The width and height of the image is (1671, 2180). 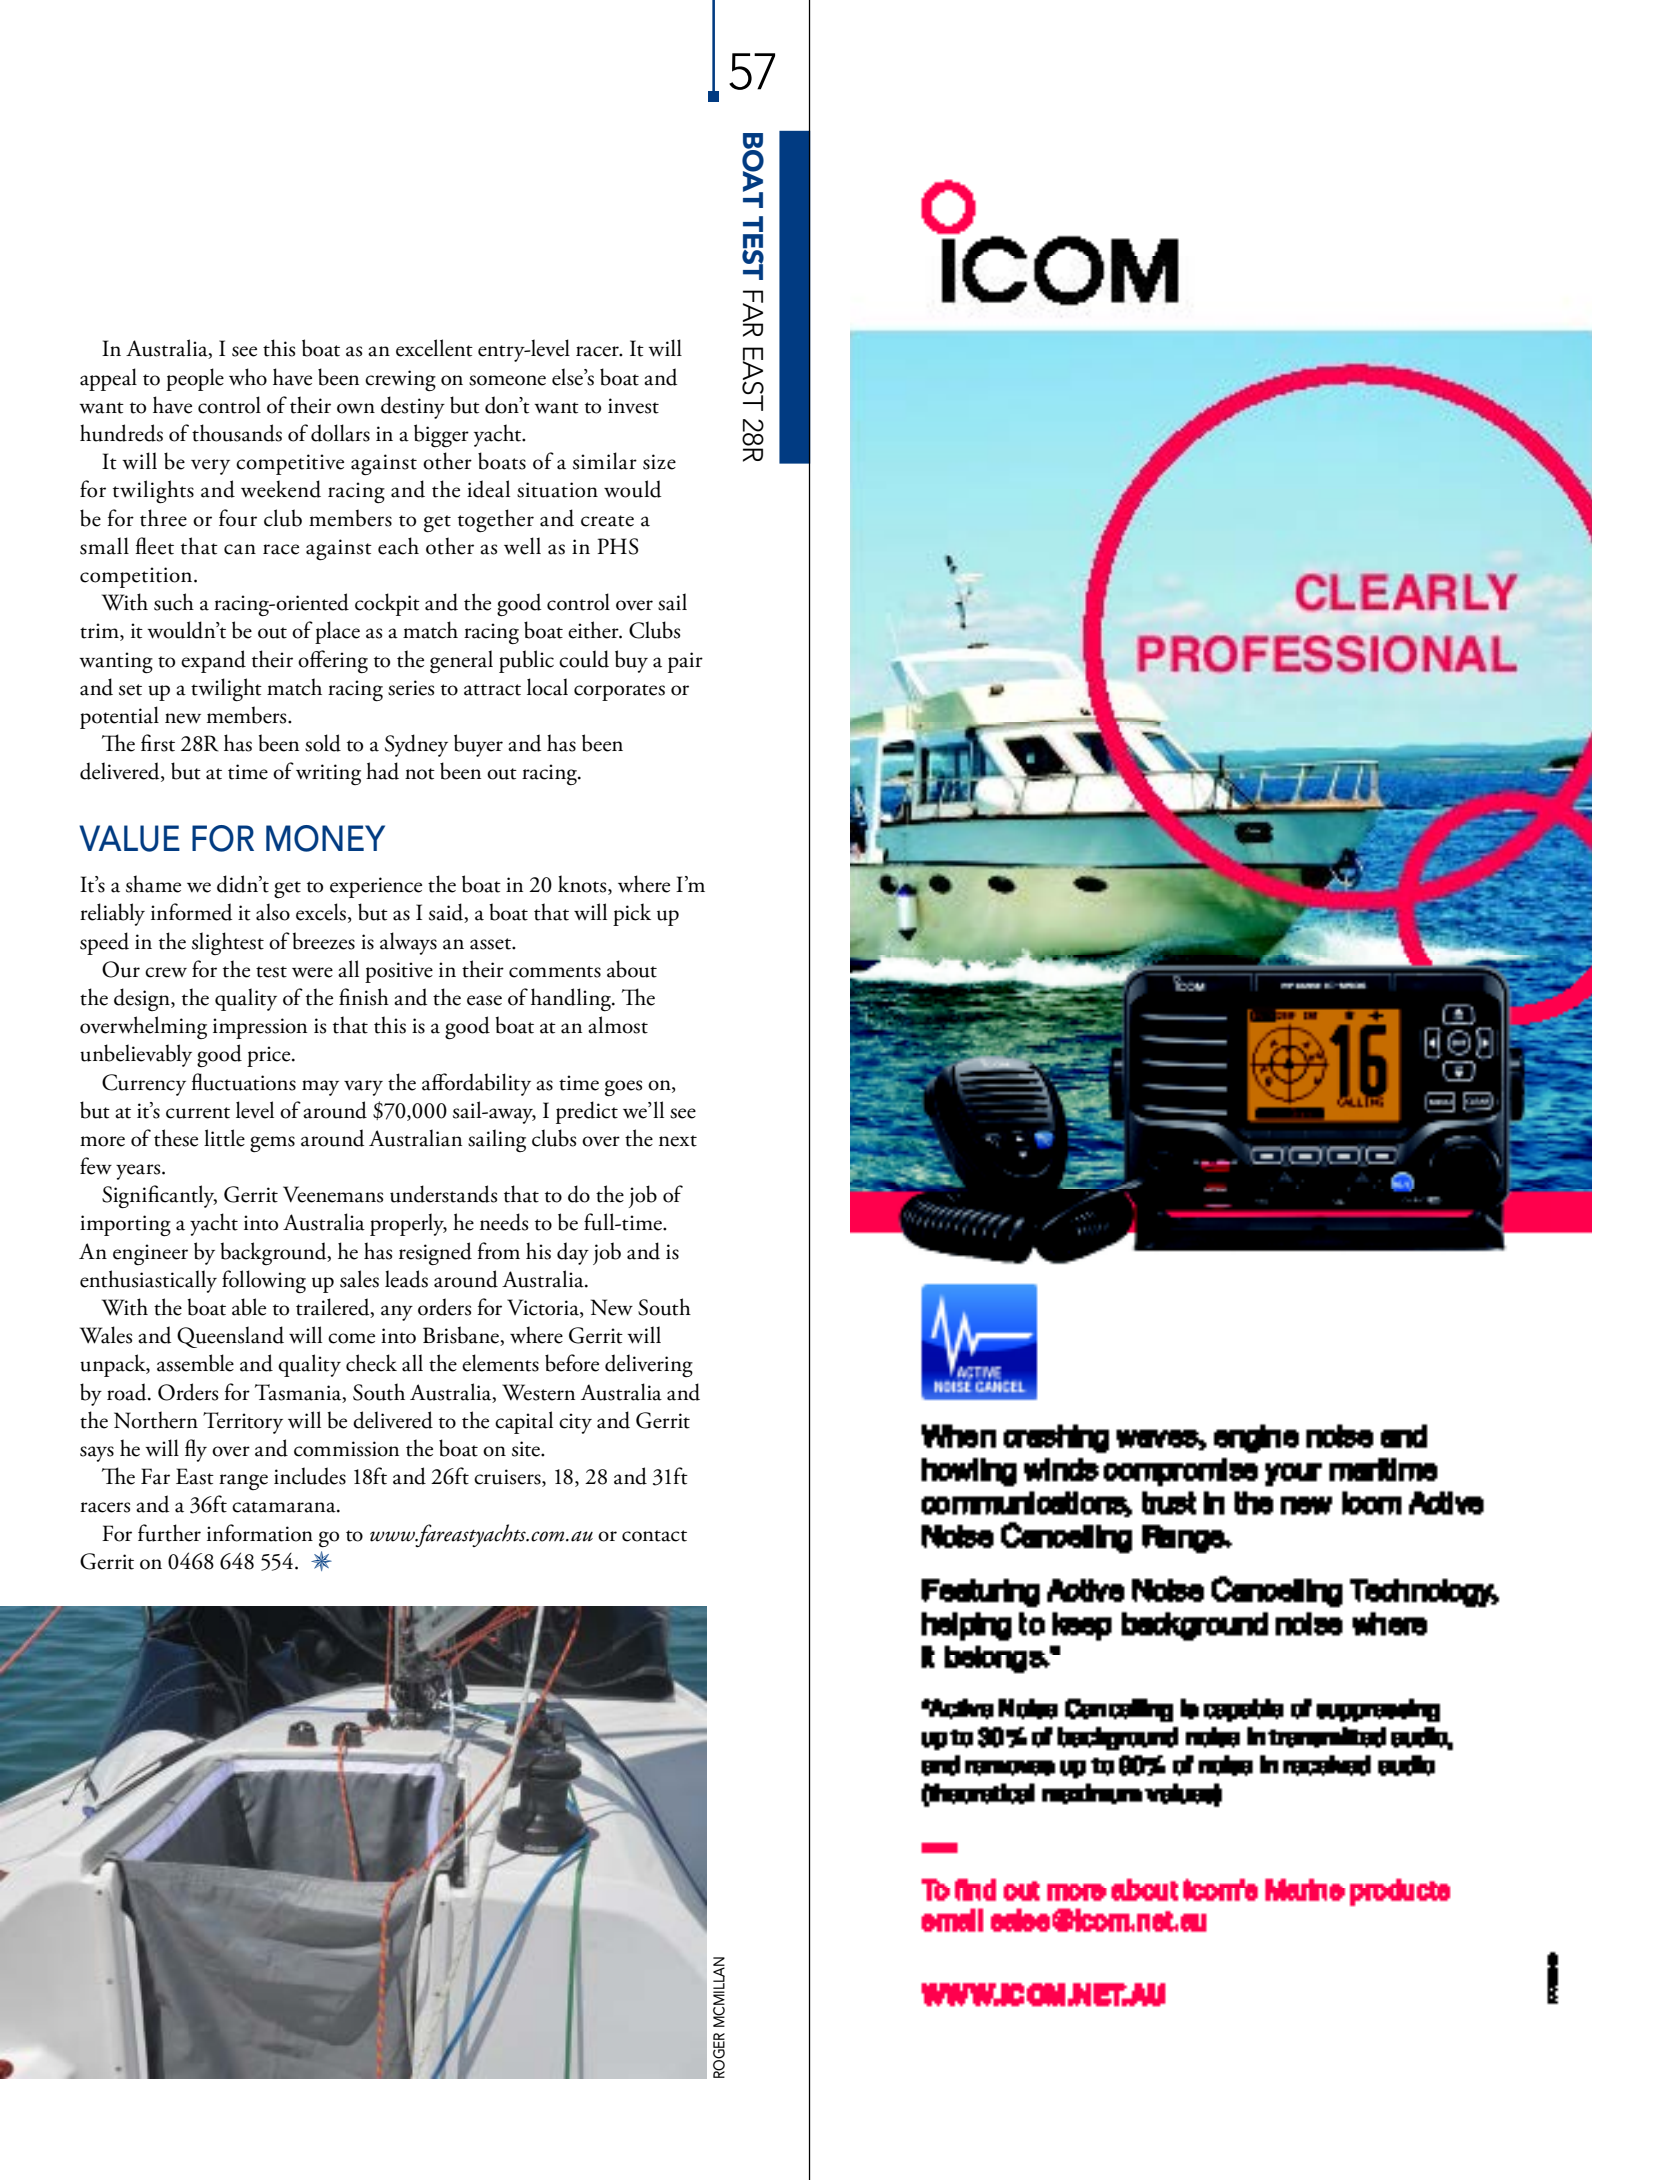 What do you see at coordinates (169, 1533) in the image?
I see `further` at bounding box center [169, 1533].
